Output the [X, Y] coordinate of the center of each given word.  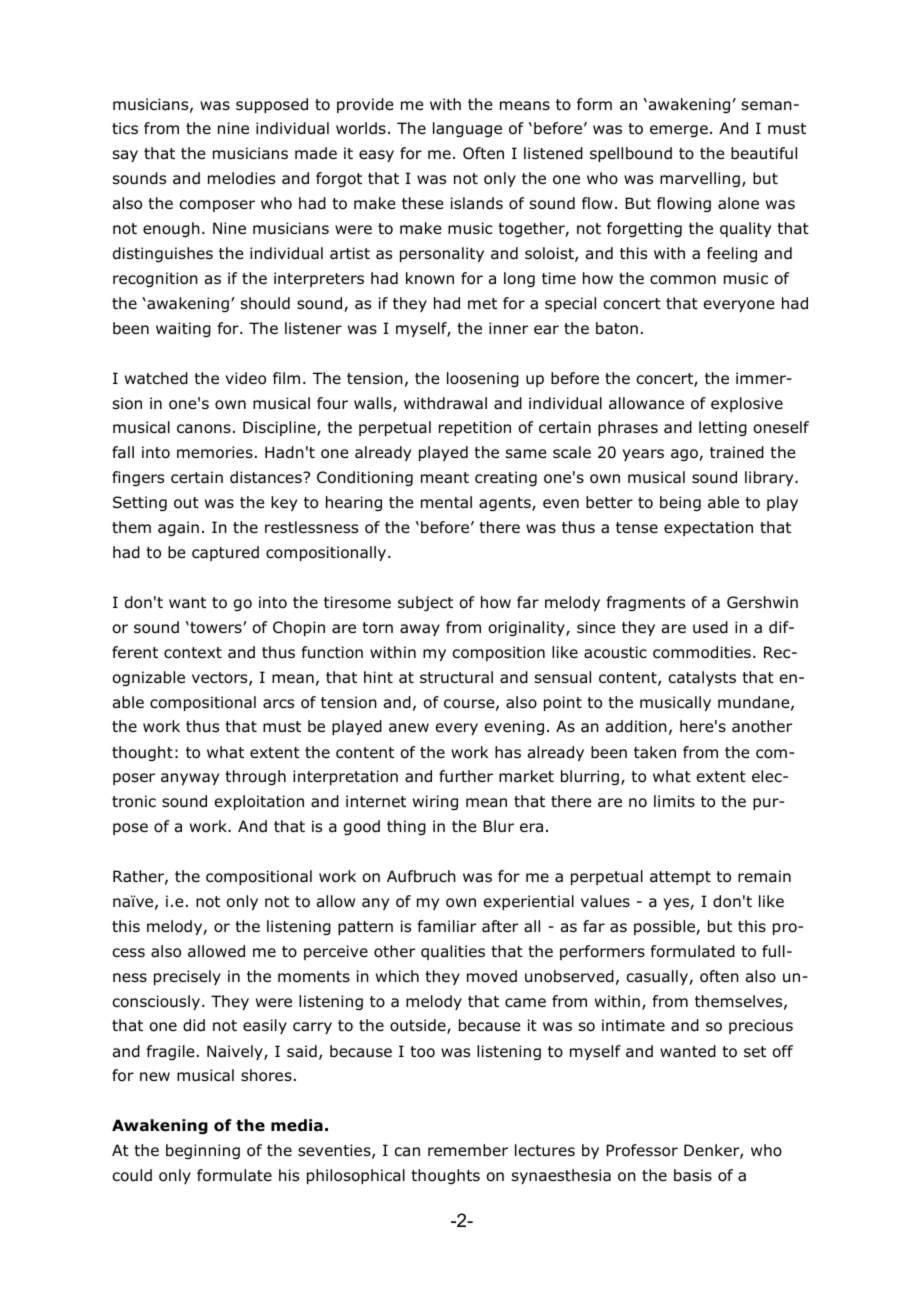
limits [674, 801]
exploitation [259, 802]
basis [693, 1175]
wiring [435, 802]
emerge [679, 131]
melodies [241, 178]
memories [215, 452]
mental [446, 502]
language [467, 129]
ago [685, 455]
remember [468, 1150]
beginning [203, 1151]
